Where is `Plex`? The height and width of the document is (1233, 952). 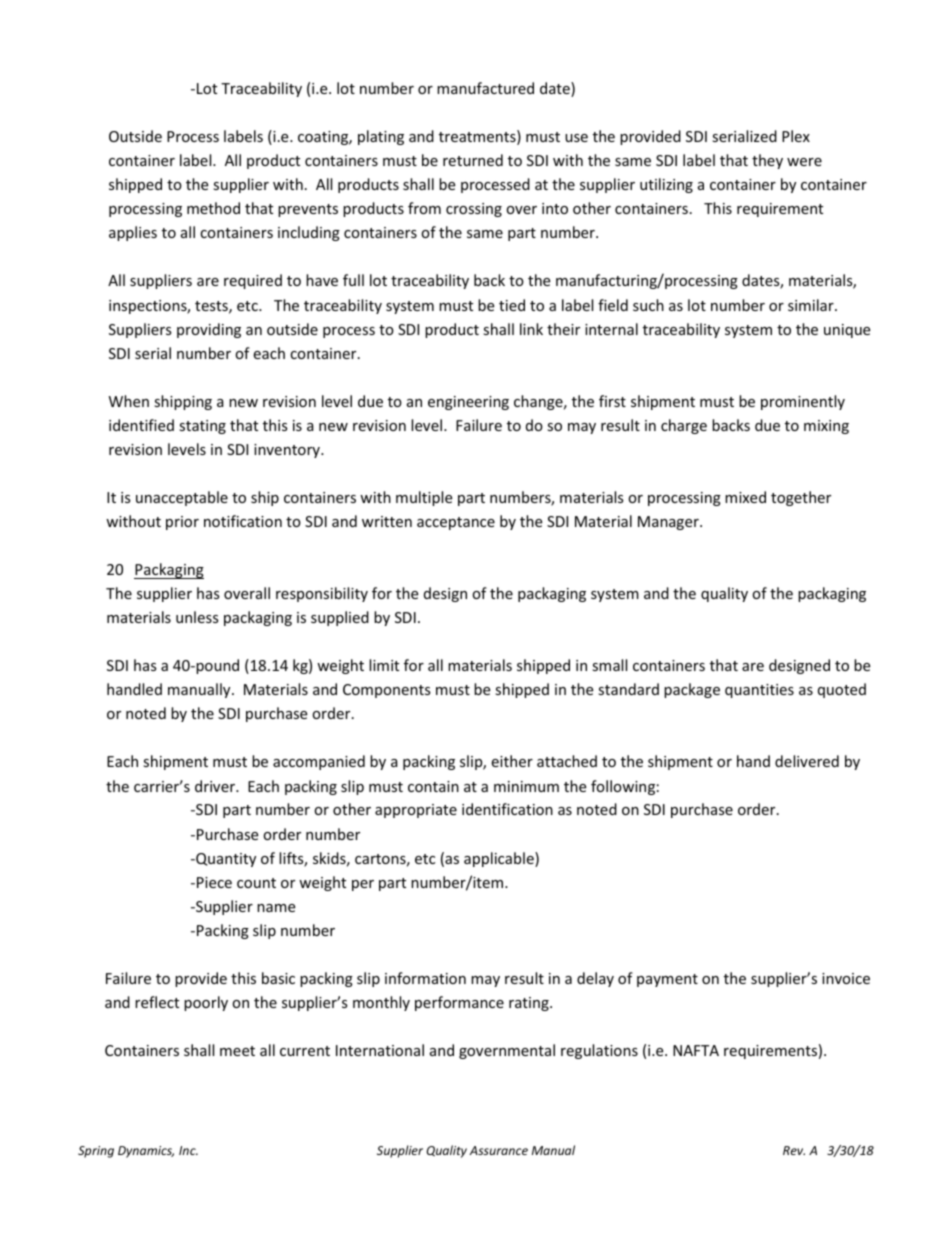 Plex is located at coordinates (796, 136).
